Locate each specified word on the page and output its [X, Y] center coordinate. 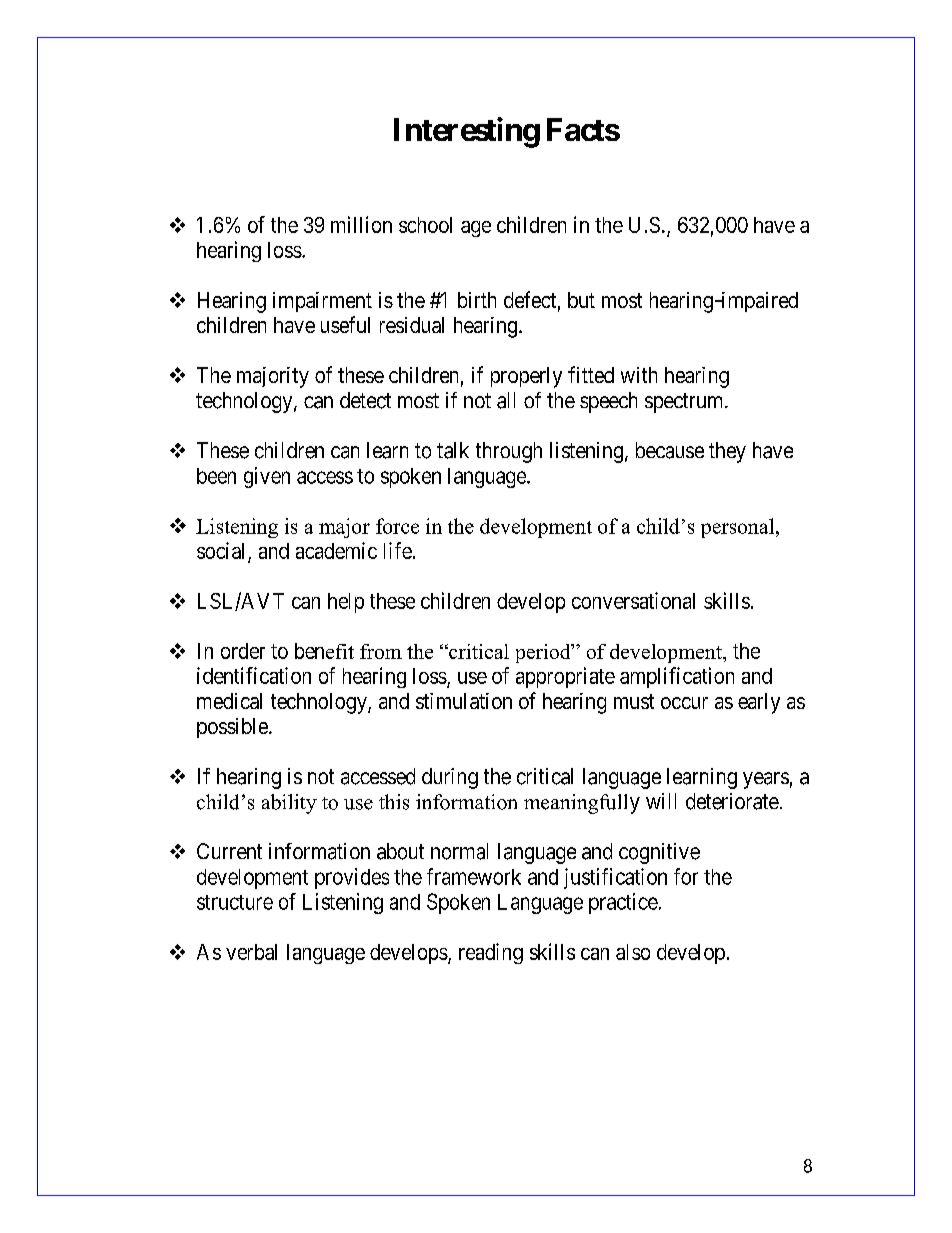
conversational [633, 600]
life [398, 550]
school [425, 225]
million [361, 224]
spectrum [685, 403]
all [506, 400]
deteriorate [732, 801]
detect [365, 400]
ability [289, 804]
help [346, 603]
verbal [251, 952]
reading [491, 953]
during [450, 778]
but [581, 300]
